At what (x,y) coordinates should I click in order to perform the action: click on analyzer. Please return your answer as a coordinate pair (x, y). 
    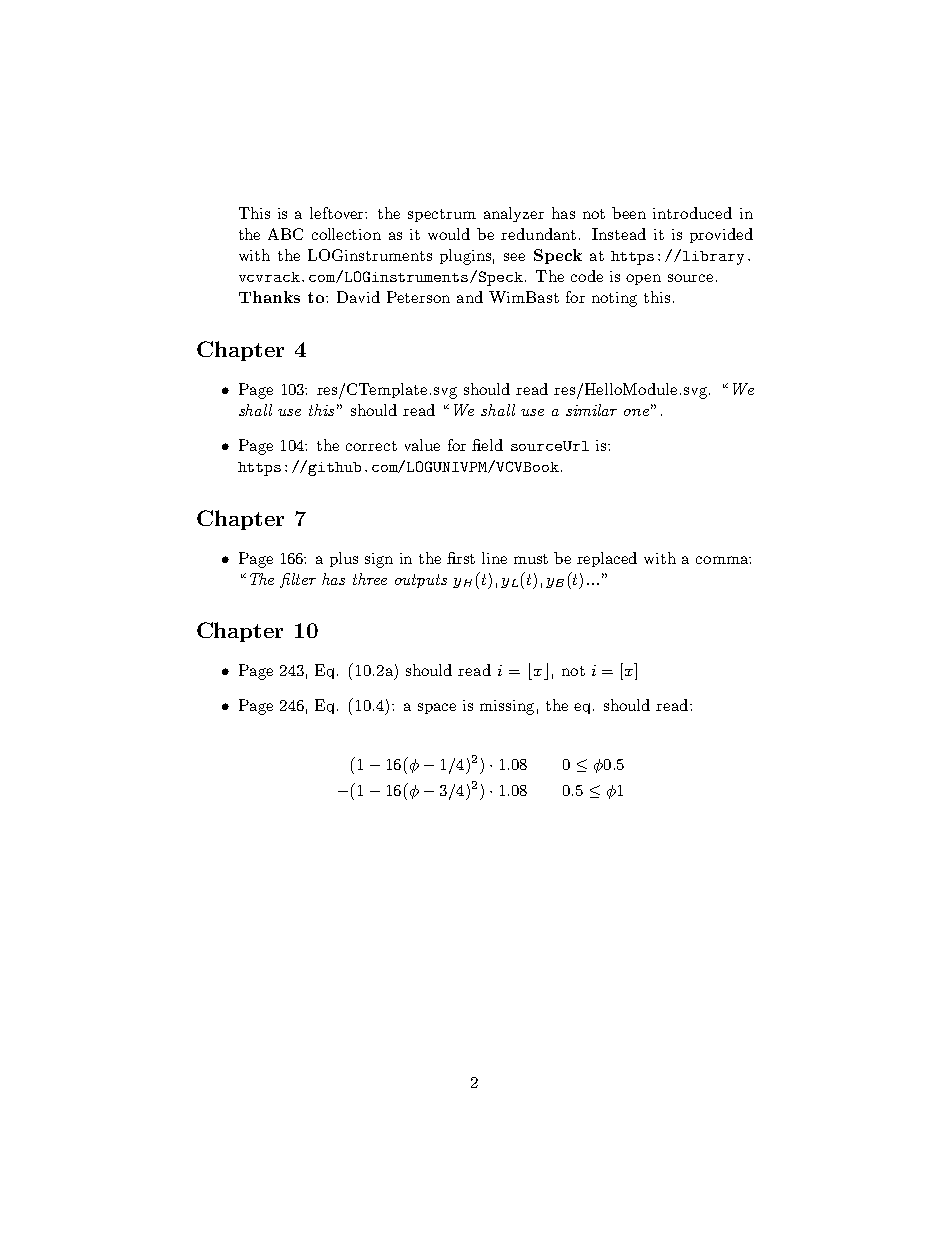
    Looking at the image, I should click on (514, 214).
